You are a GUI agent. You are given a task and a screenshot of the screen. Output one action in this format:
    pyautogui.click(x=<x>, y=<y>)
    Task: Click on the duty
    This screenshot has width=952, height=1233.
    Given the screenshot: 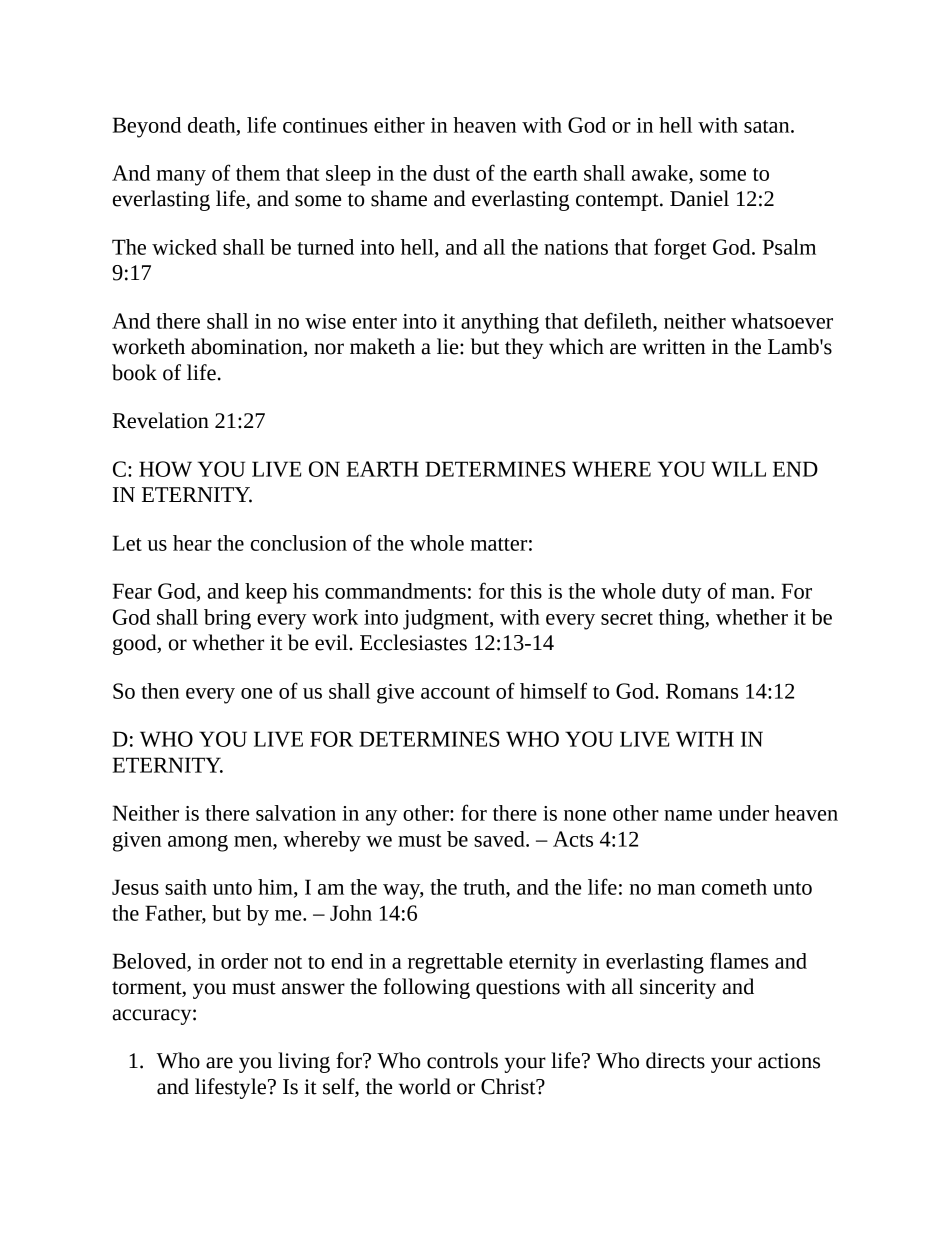 What is the action you would take?
    pyautogui.click(x=682, y=593)
